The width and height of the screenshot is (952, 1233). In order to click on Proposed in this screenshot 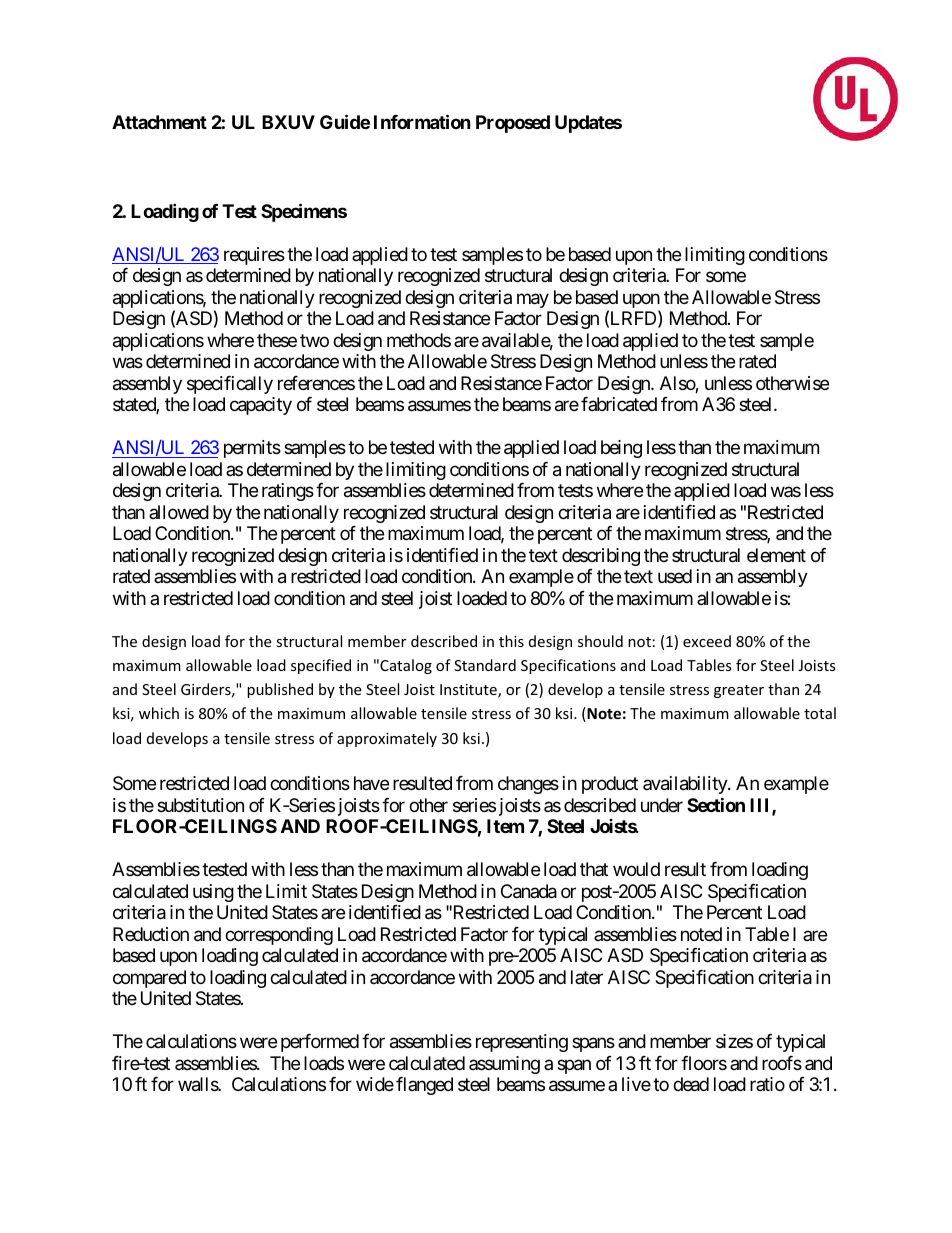, I will do `click(513, 124)`.
